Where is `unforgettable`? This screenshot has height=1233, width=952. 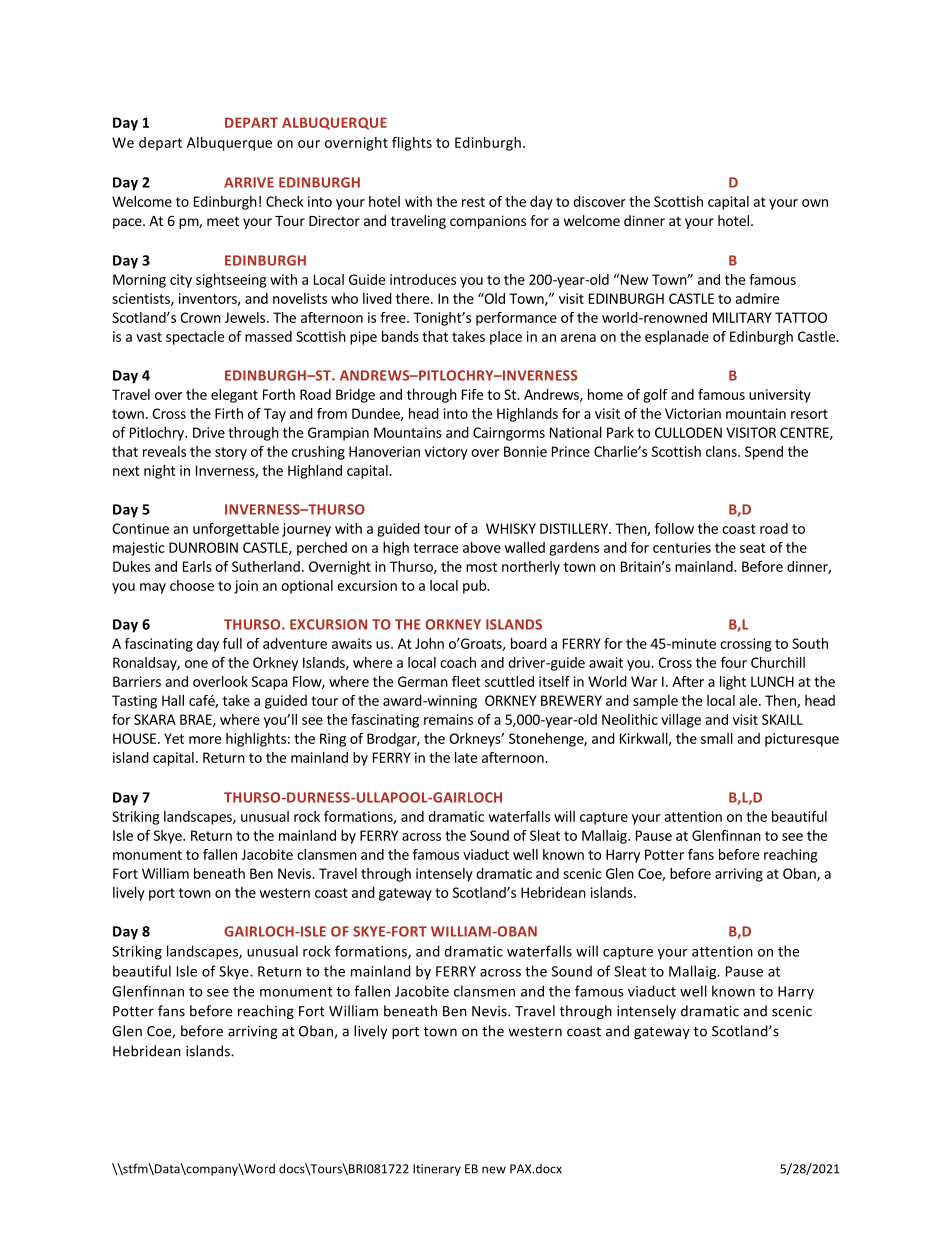 unforgettable is located at coordinates (236, 530).
